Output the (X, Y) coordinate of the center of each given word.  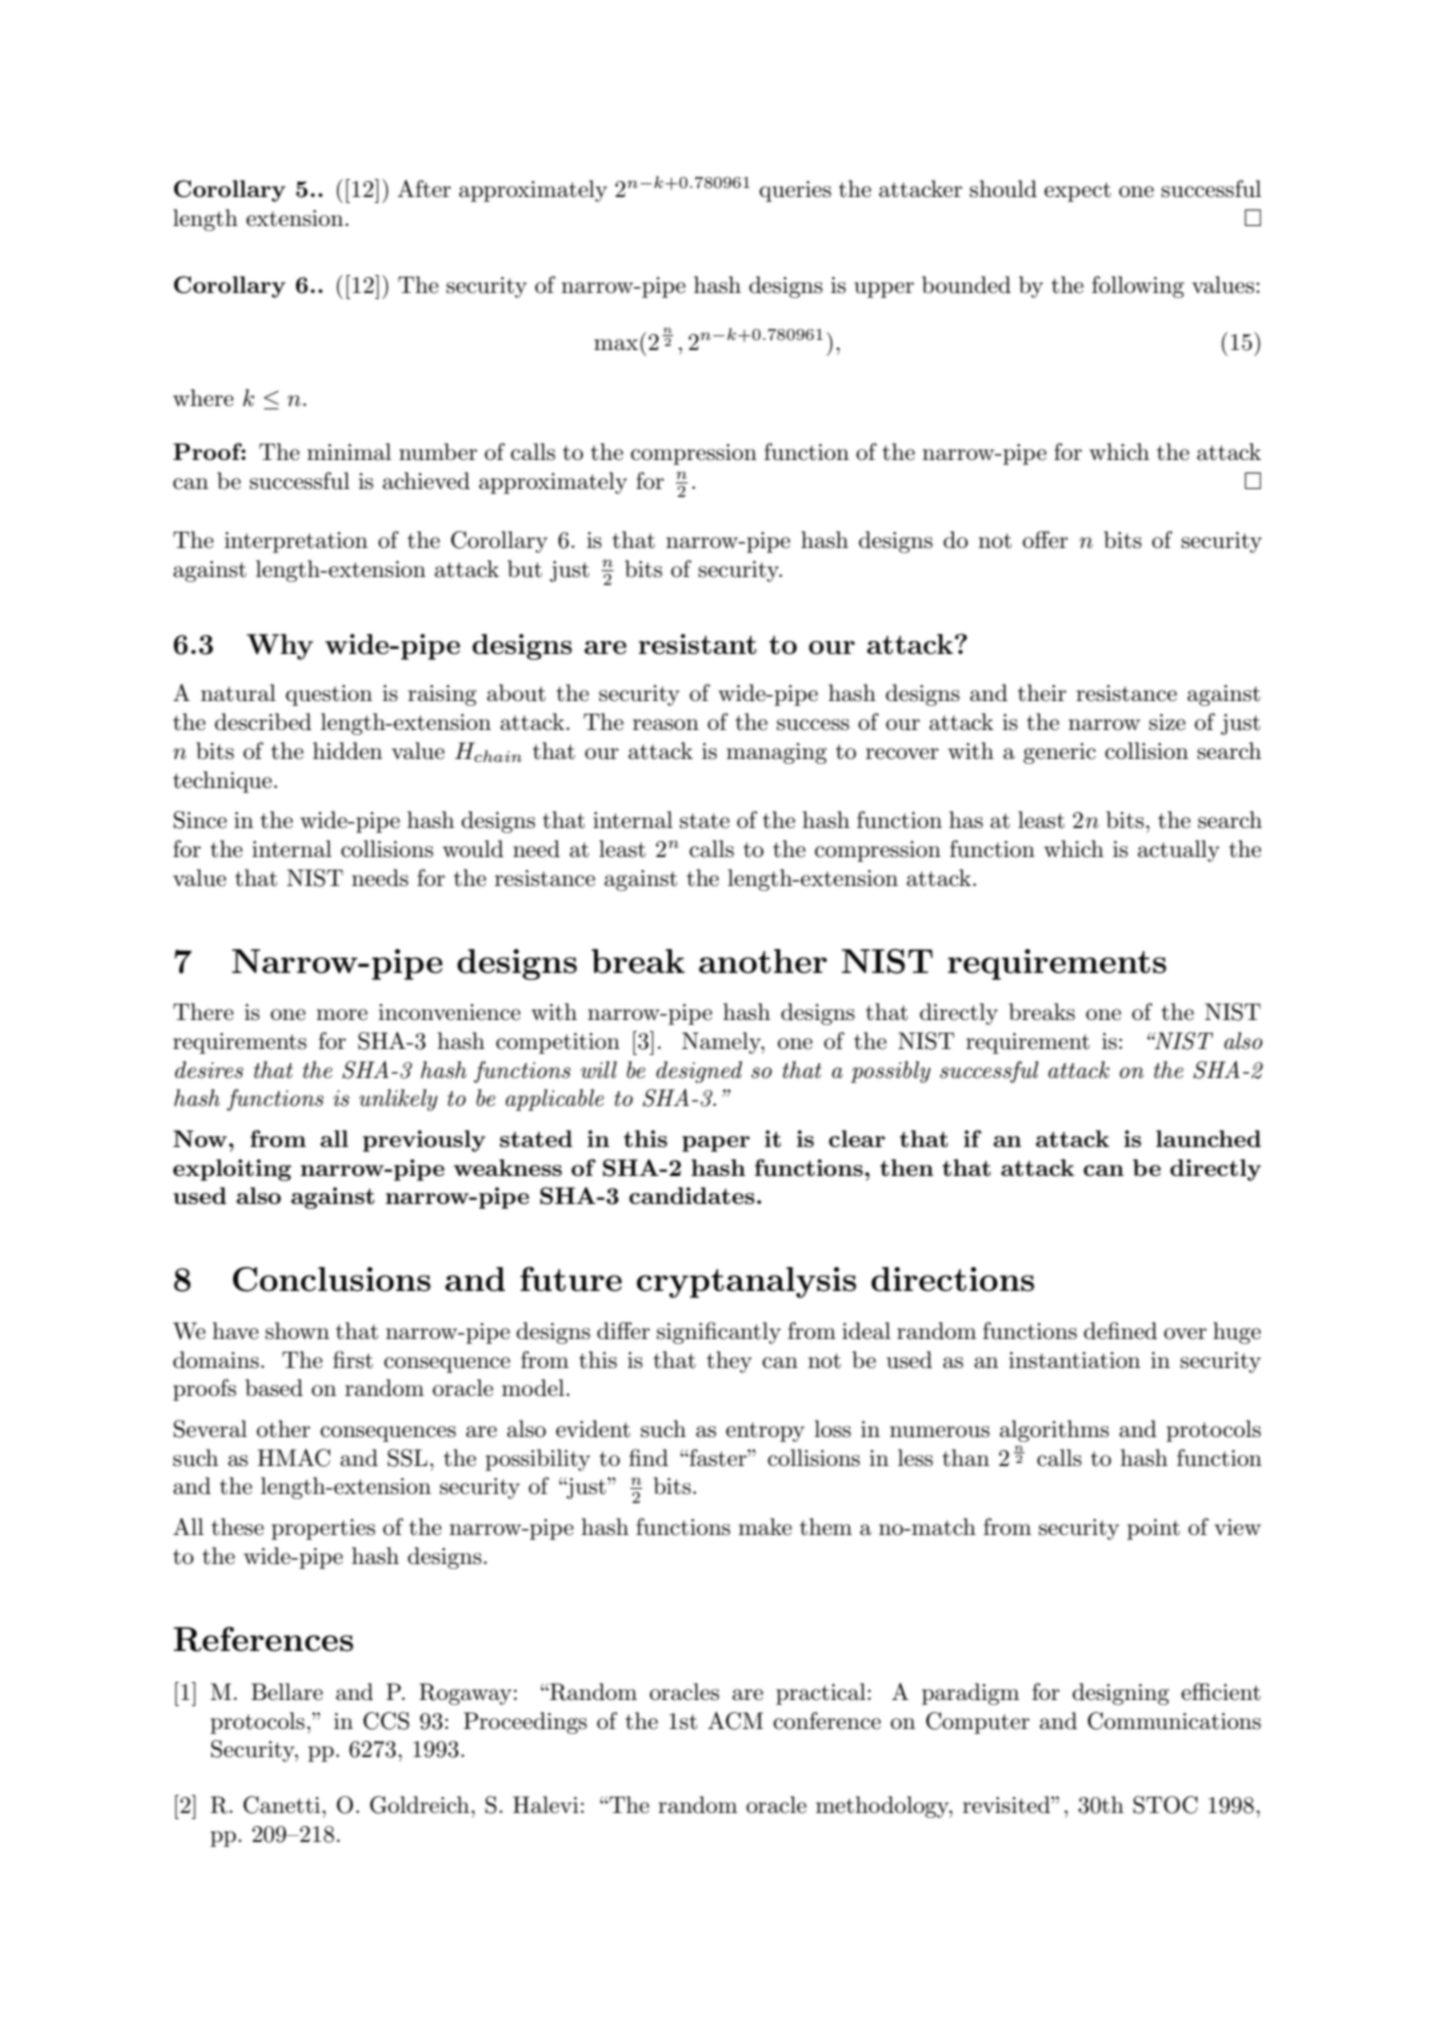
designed (699, 1072)
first (353, 1360)
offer (1045, 540)
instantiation (1074, 1360)
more (342, 1015)
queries (795, 191)
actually (1179, 851)
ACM (735, 1721)
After (424, 189)
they (729, 1362)
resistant (697, 644)
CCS (386, 1721)
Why (280, 647)
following (1138, 287)
